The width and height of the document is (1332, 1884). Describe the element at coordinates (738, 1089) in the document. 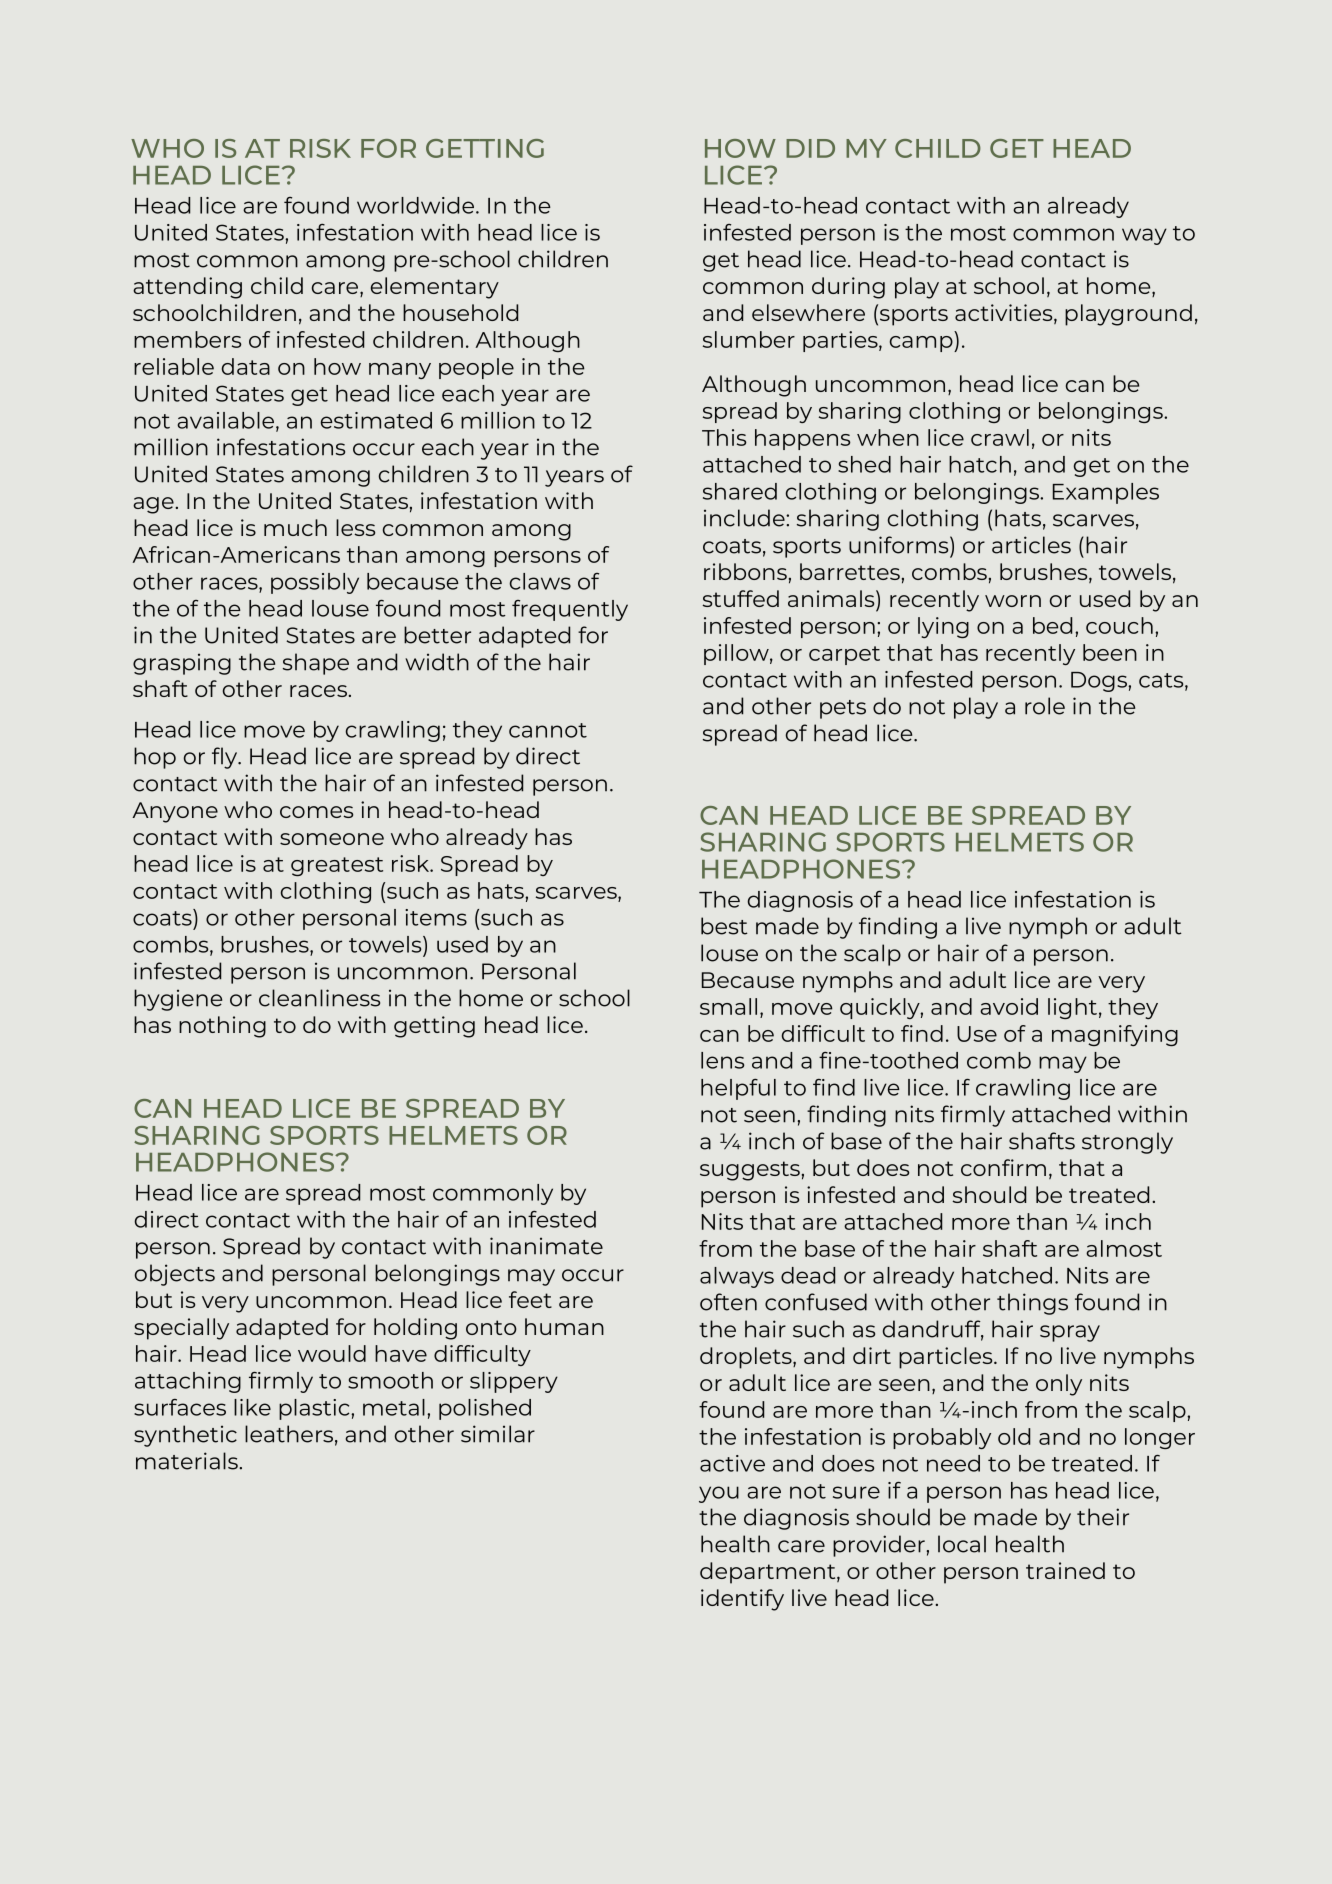

I see `helpful` at that location.
